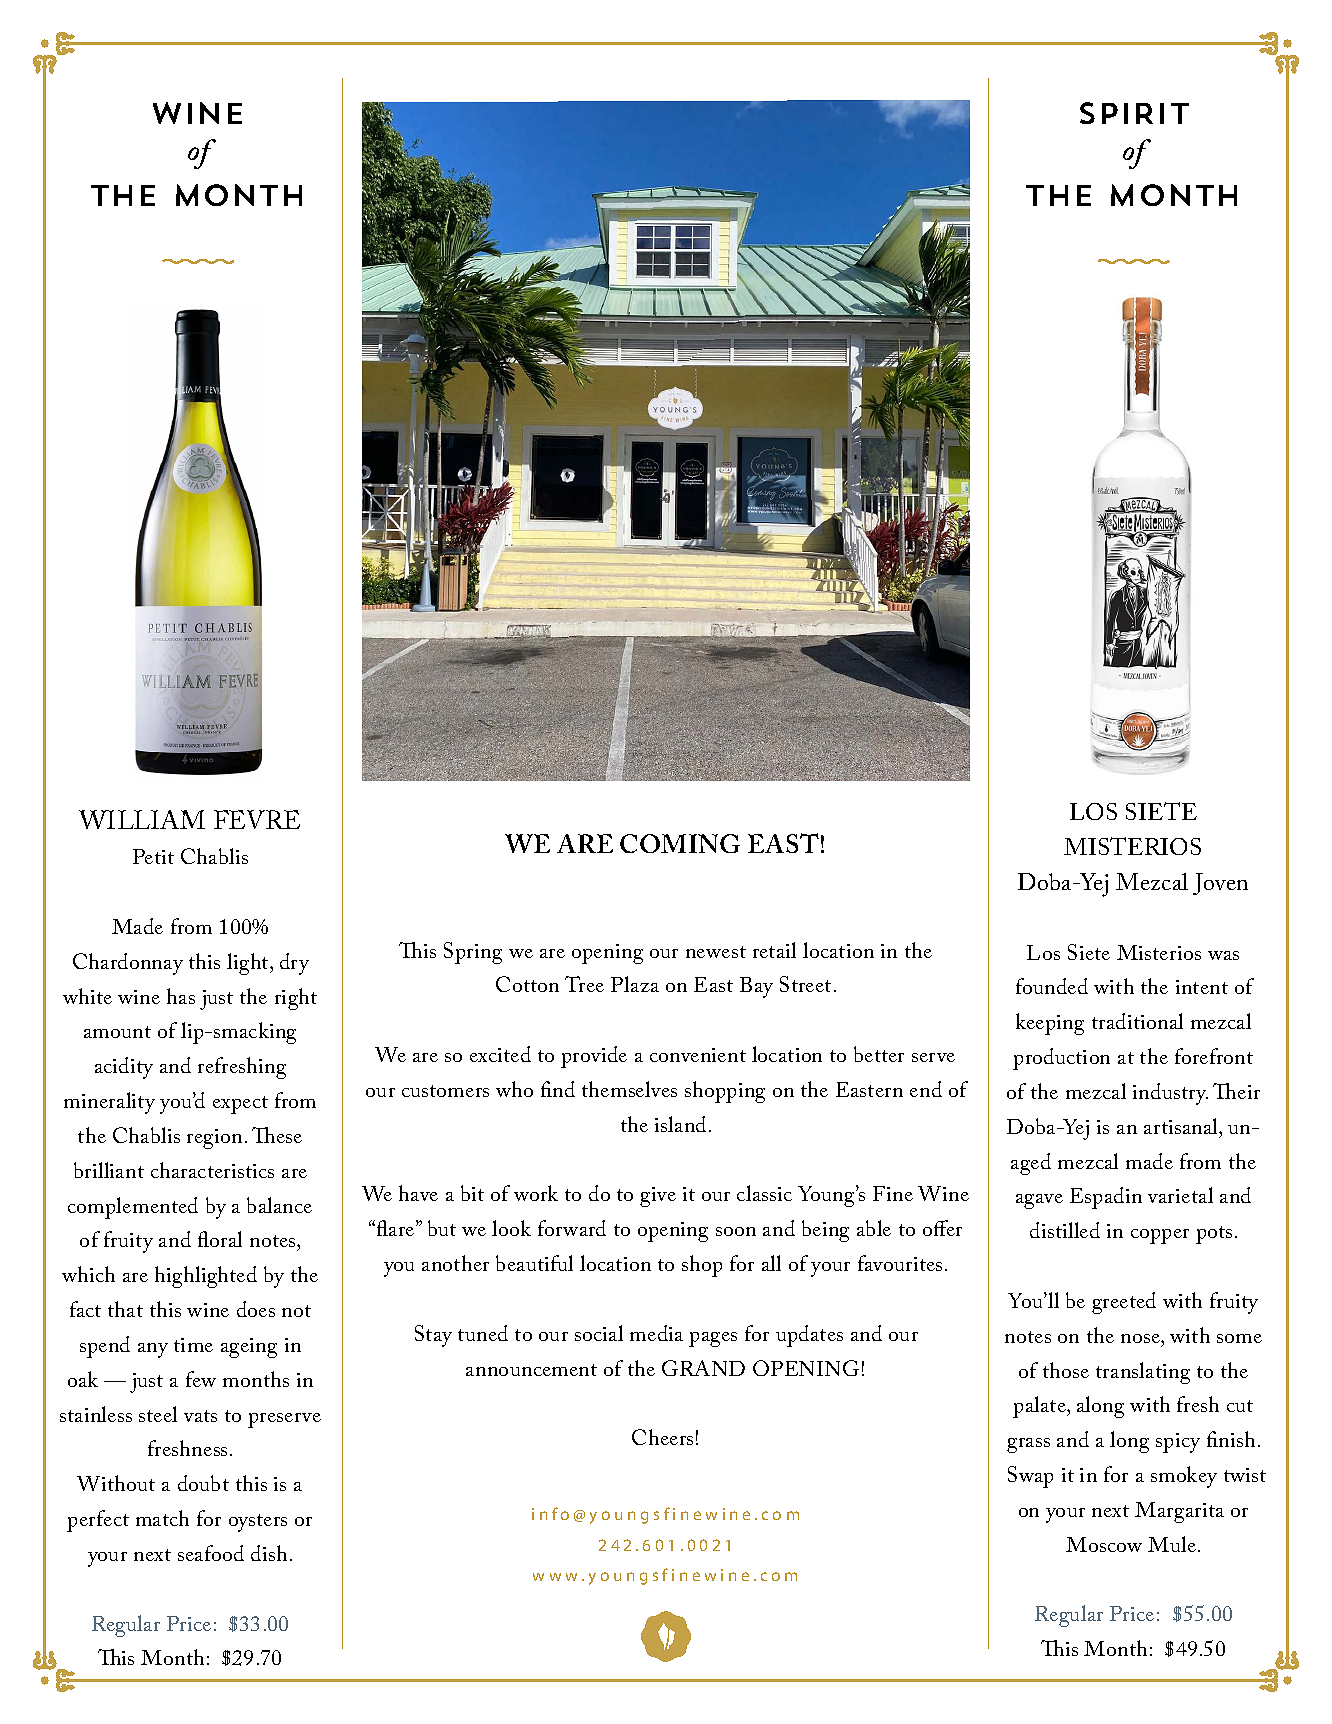 Image resolution: width=1332 pixels, height=1724 pixels. Describe the element at coordinates (203, 1483) in the image. I see `doubt` at that location.
